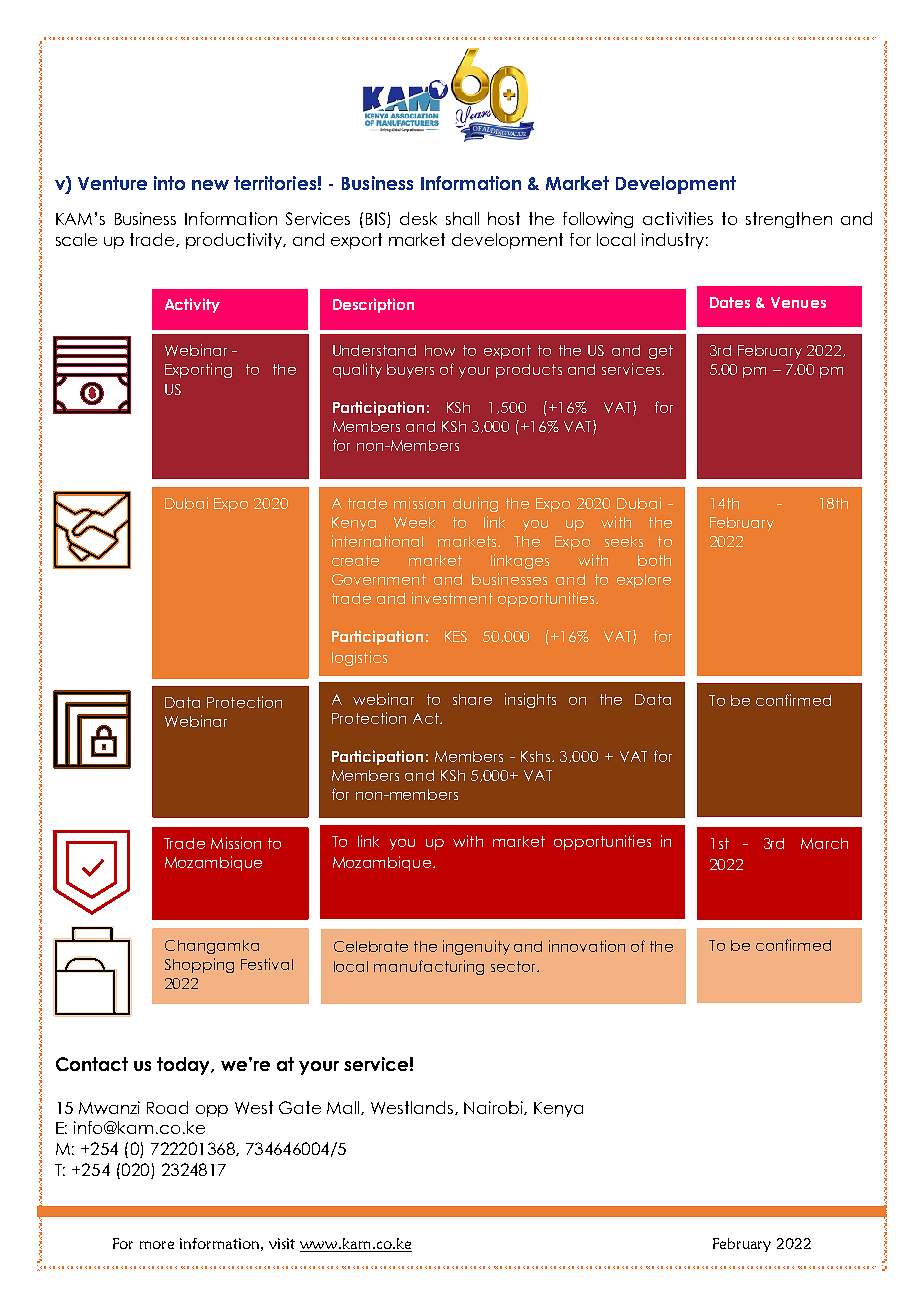  Describe the element at coordinates (157, 1245) in the page. I see `more` at that location.
